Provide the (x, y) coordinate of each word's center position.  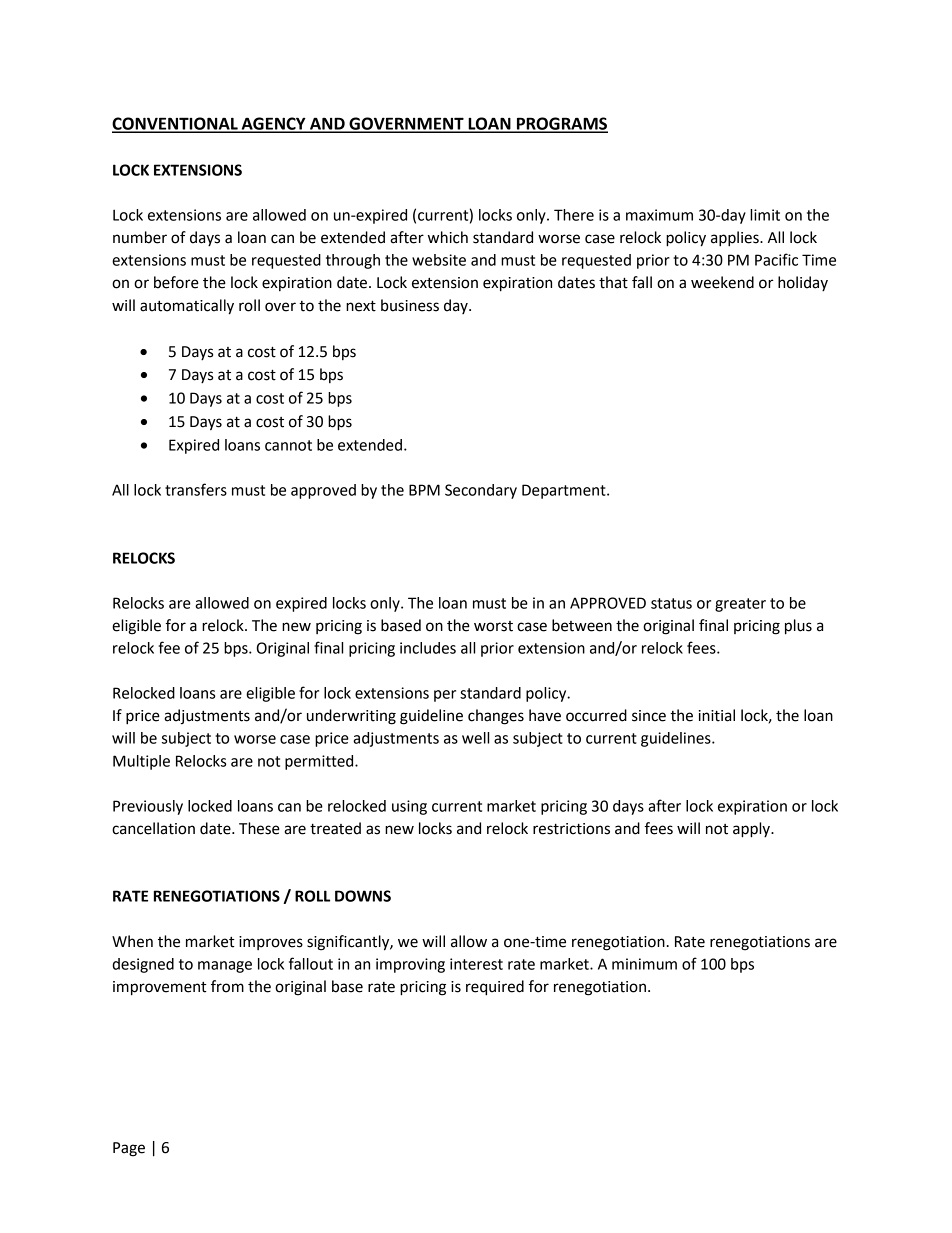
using (409, 807)
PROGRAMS (561, 124)
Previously (148, 807)
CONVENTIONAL (176, 124)
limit (765, 215)
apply (752, 830)
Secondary (481, 491)
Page (129, 1149)
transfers (196, 489)
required (495, 988)
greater (740, 605)
